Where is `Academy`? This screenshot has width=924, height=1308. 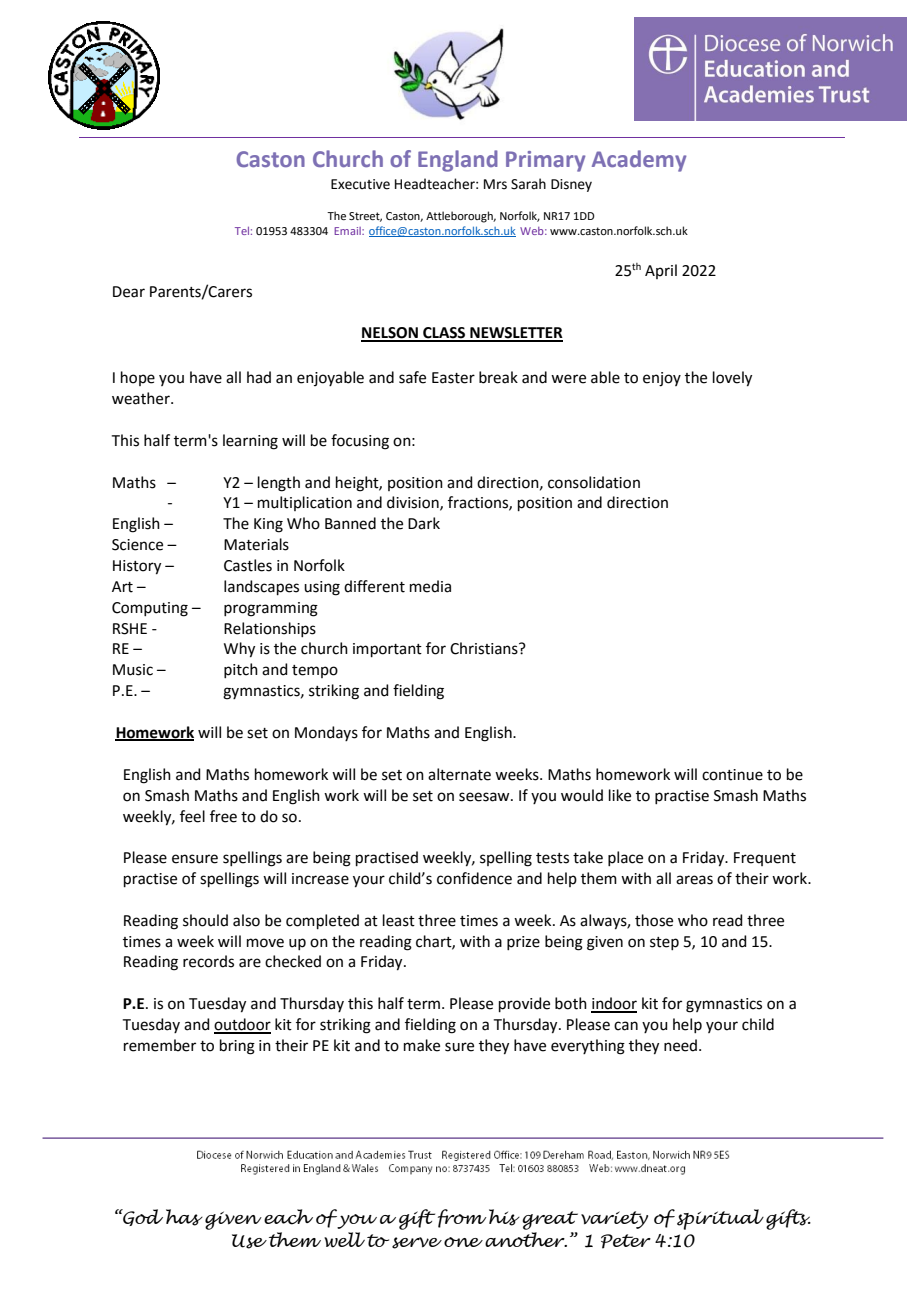 Academy is located at coordinates (639, 161).
